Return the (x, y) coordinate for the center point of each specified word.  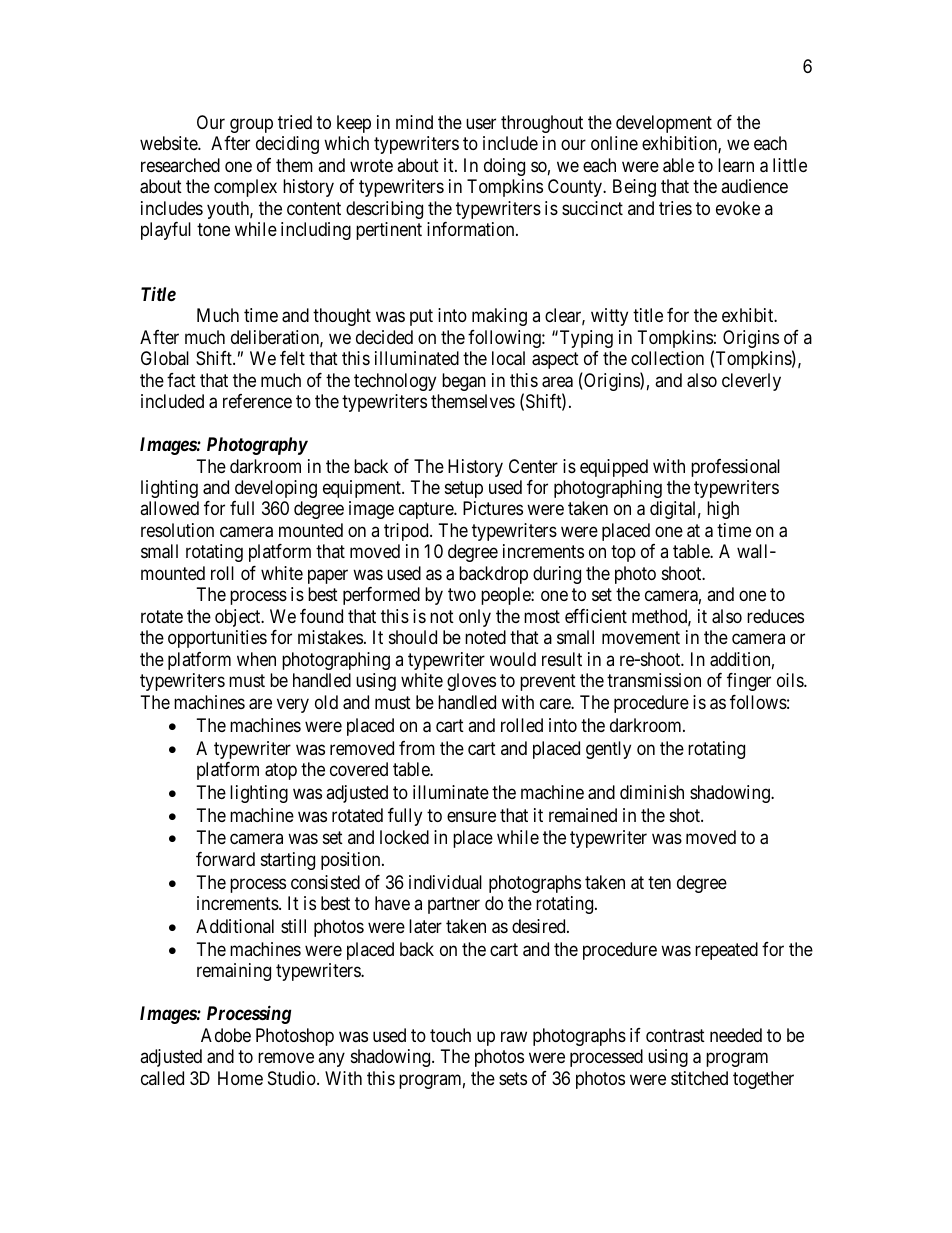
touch (450, 1035)
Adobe (226, 1035)
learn (736, 165)
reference (257, 401)
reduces (775, 616)
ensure (471, 816)
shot (686, 815)
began (464, 382)
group (251, 125)
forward (225, 859)
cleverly (751, 382)
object (239, 618)
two (462, 595)
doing (504, 167)
